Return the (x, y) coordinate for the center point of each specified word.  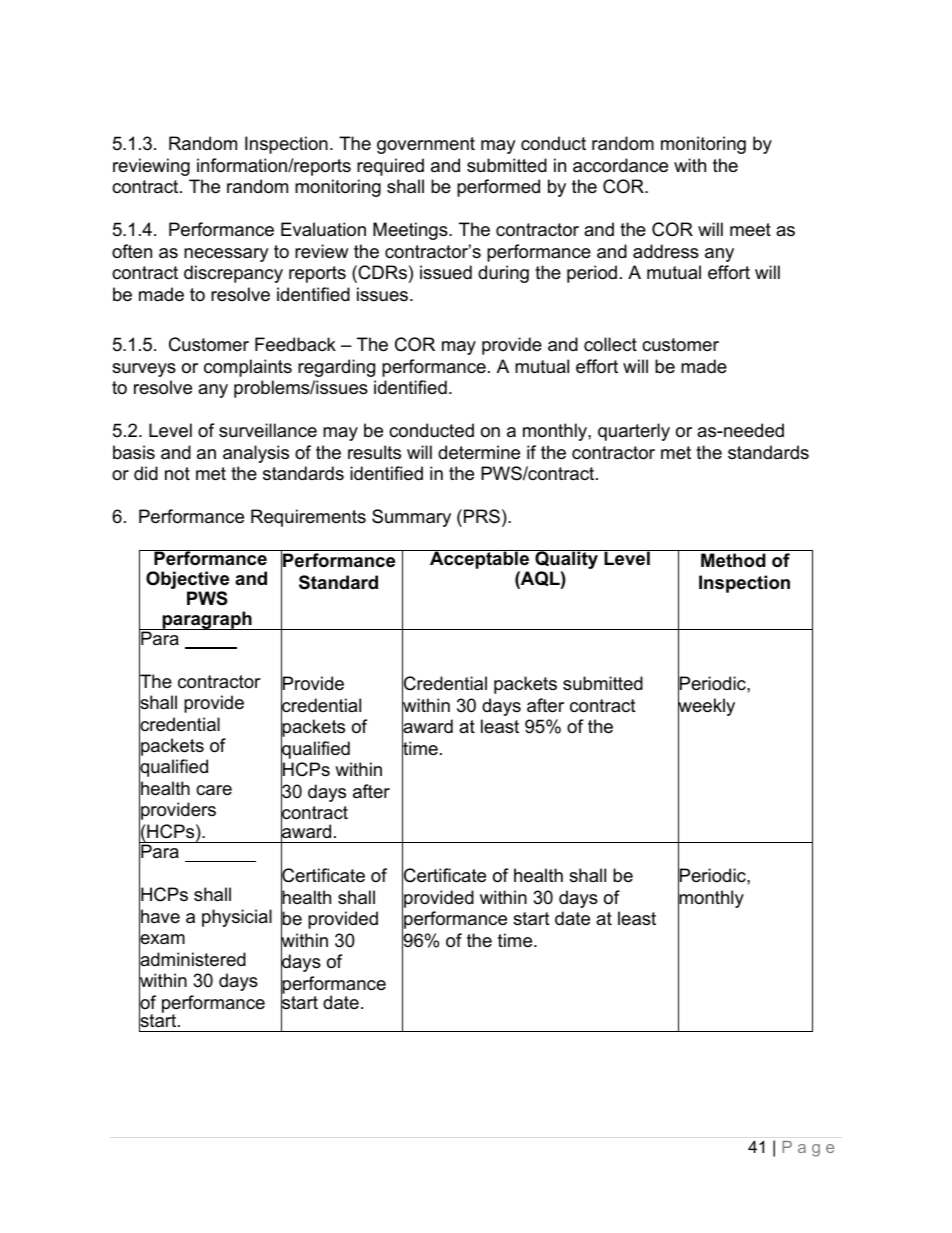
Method (733, 560)
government (426, 145)
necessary (226, 255)
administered (192, 959)
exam (162, 939)
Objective (187, 581)
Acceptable (479, 561)
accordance (620, 165)
